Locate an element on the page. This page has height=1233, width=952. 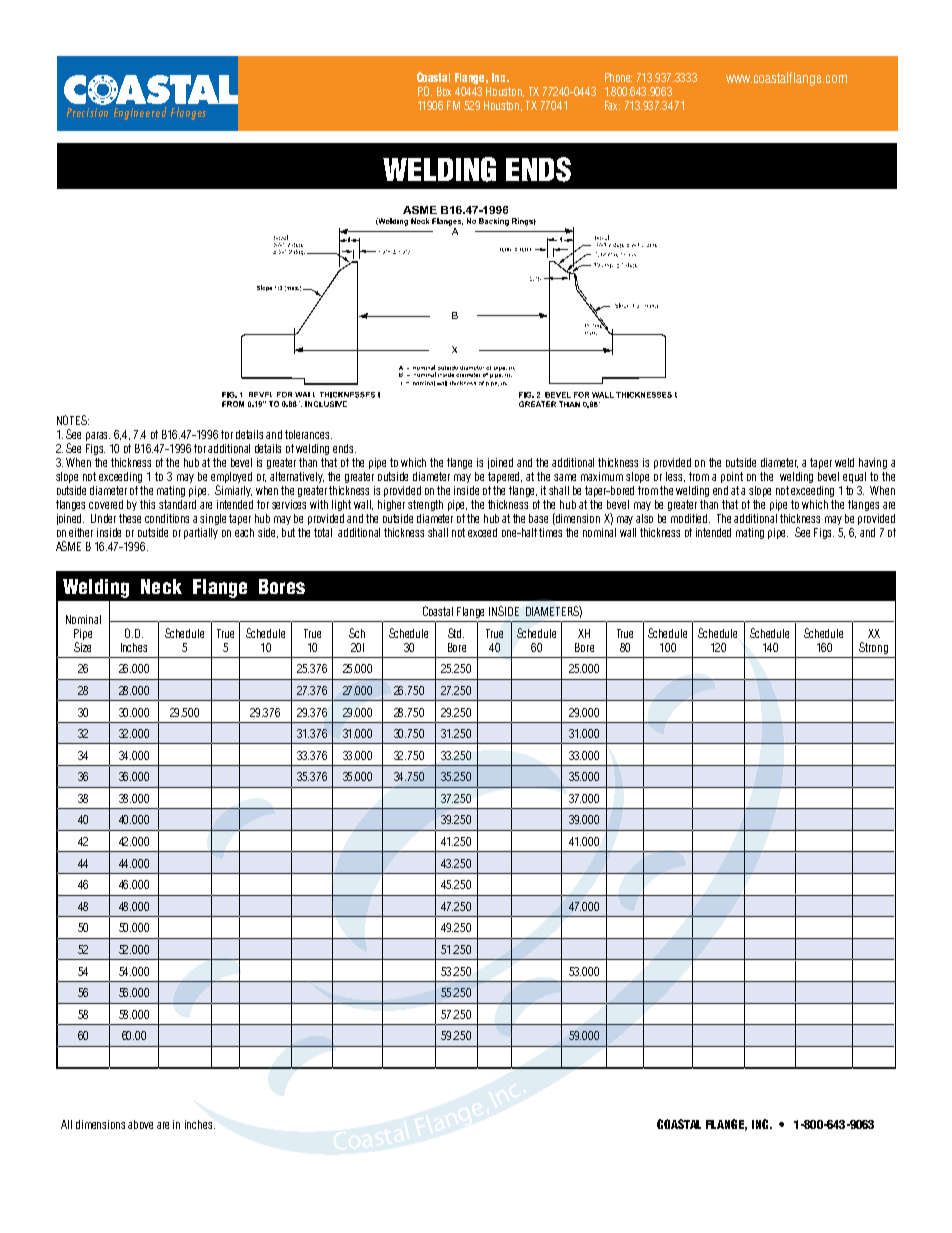
Std is located at coordinates (456, 633).
